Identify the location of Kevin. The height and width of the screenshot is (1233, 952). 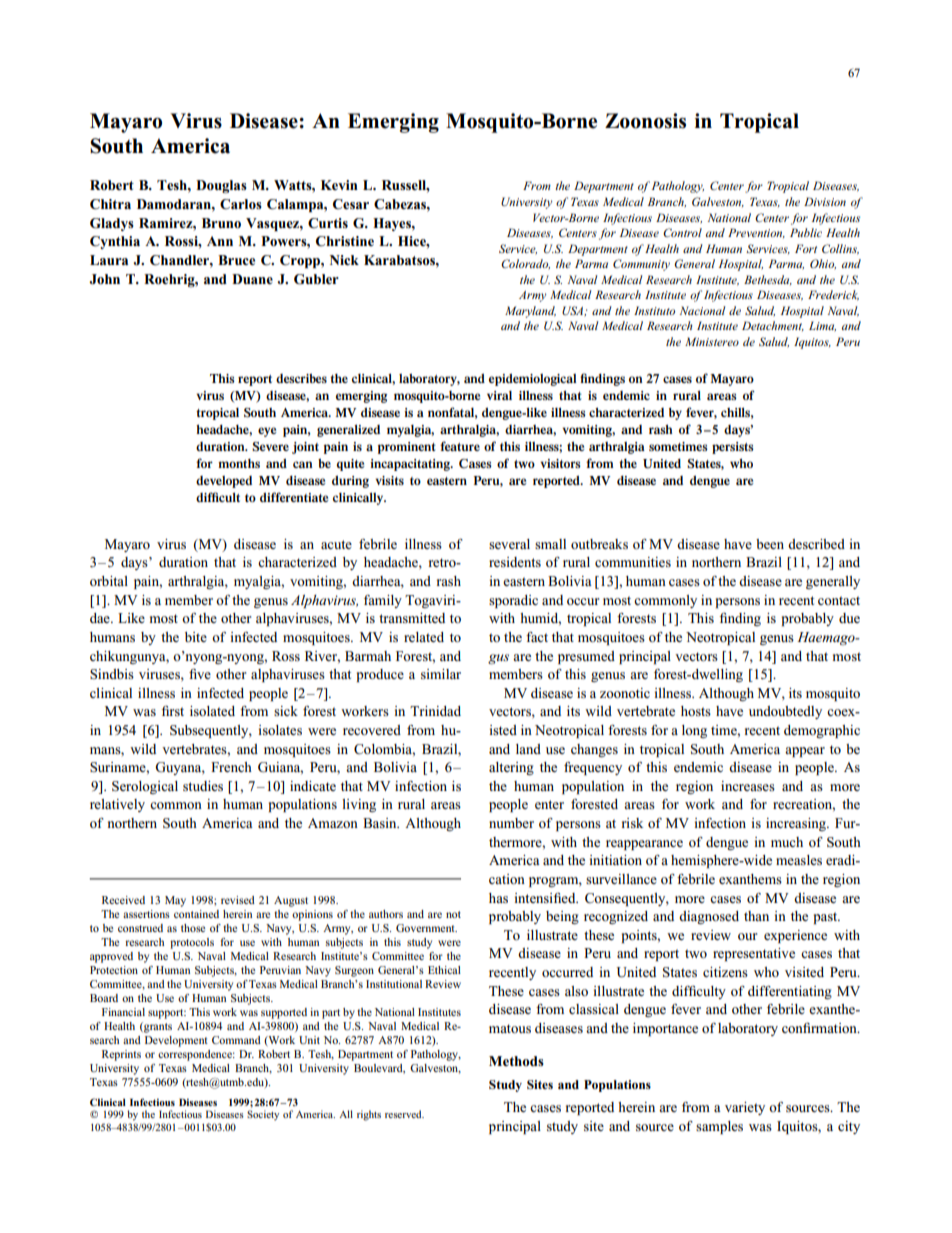
(339, 185).
